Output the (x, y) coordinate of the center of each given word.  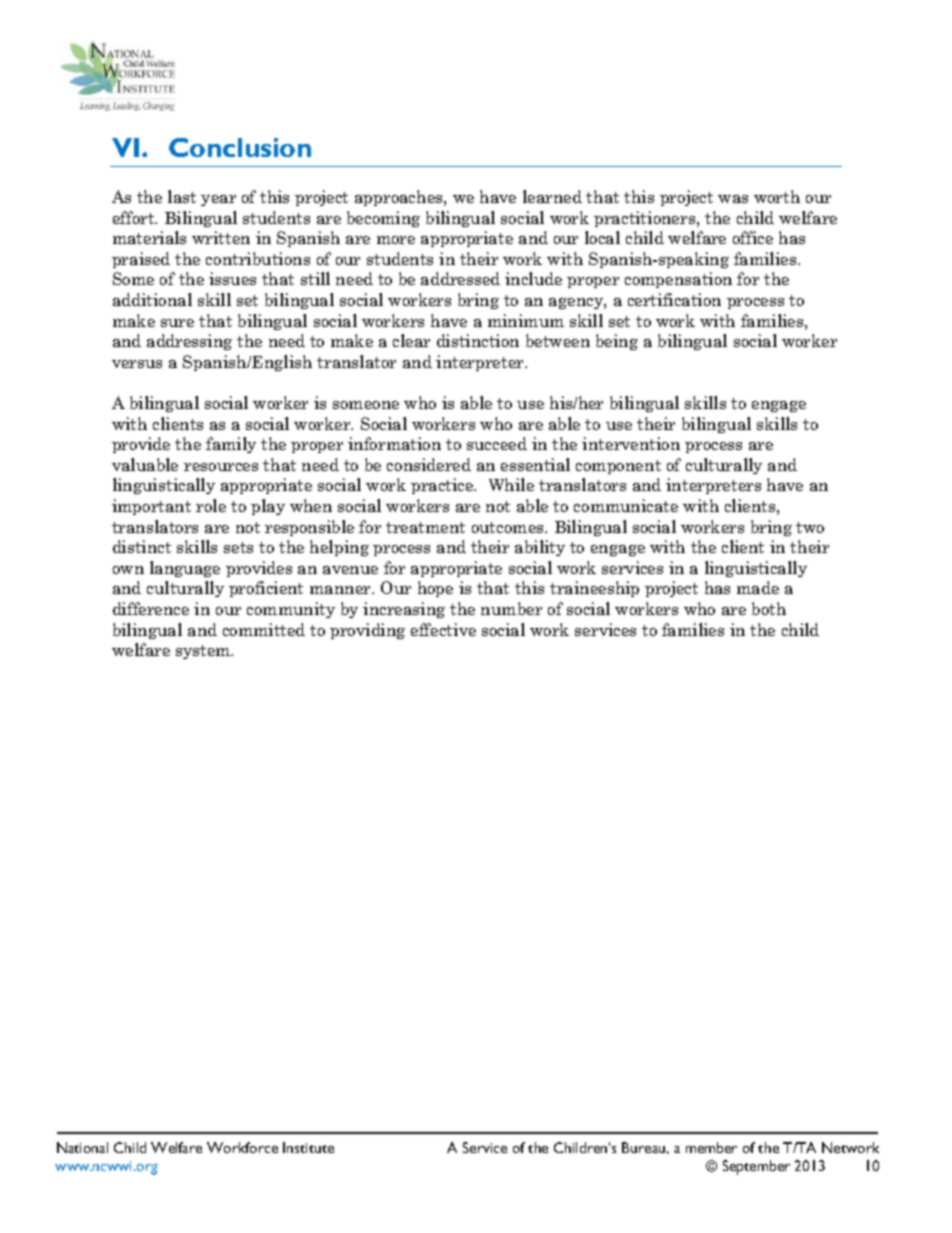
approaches (400, 198)
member (711, 1147)
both (769, 608)
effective (443, 629)
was (733, 199)
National (82, 1147)
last (182, 196)
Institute (308, 1147)
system (204, 652)
